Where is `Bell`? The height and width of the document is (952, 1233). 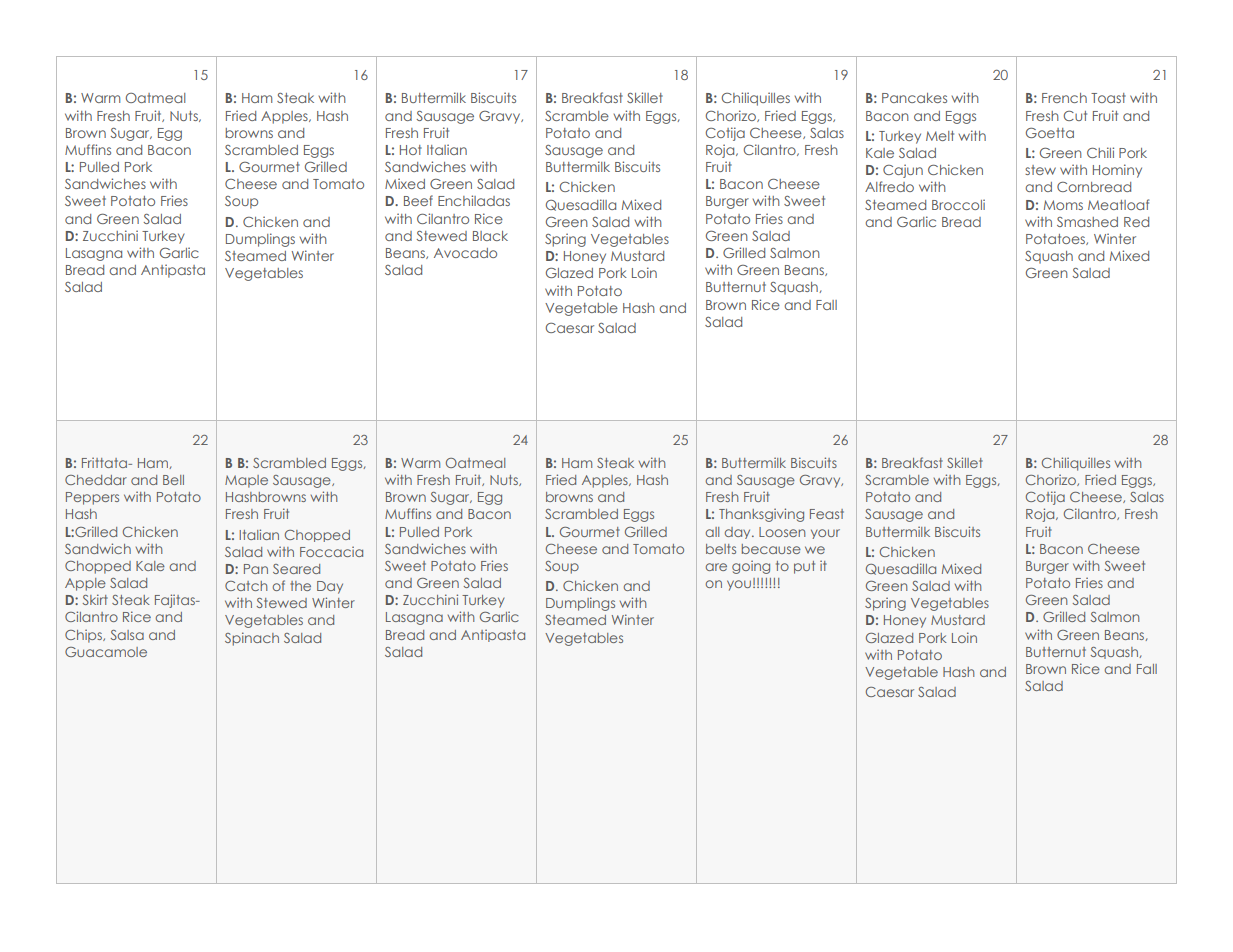
Bell is located at coordinates (173, 480).
